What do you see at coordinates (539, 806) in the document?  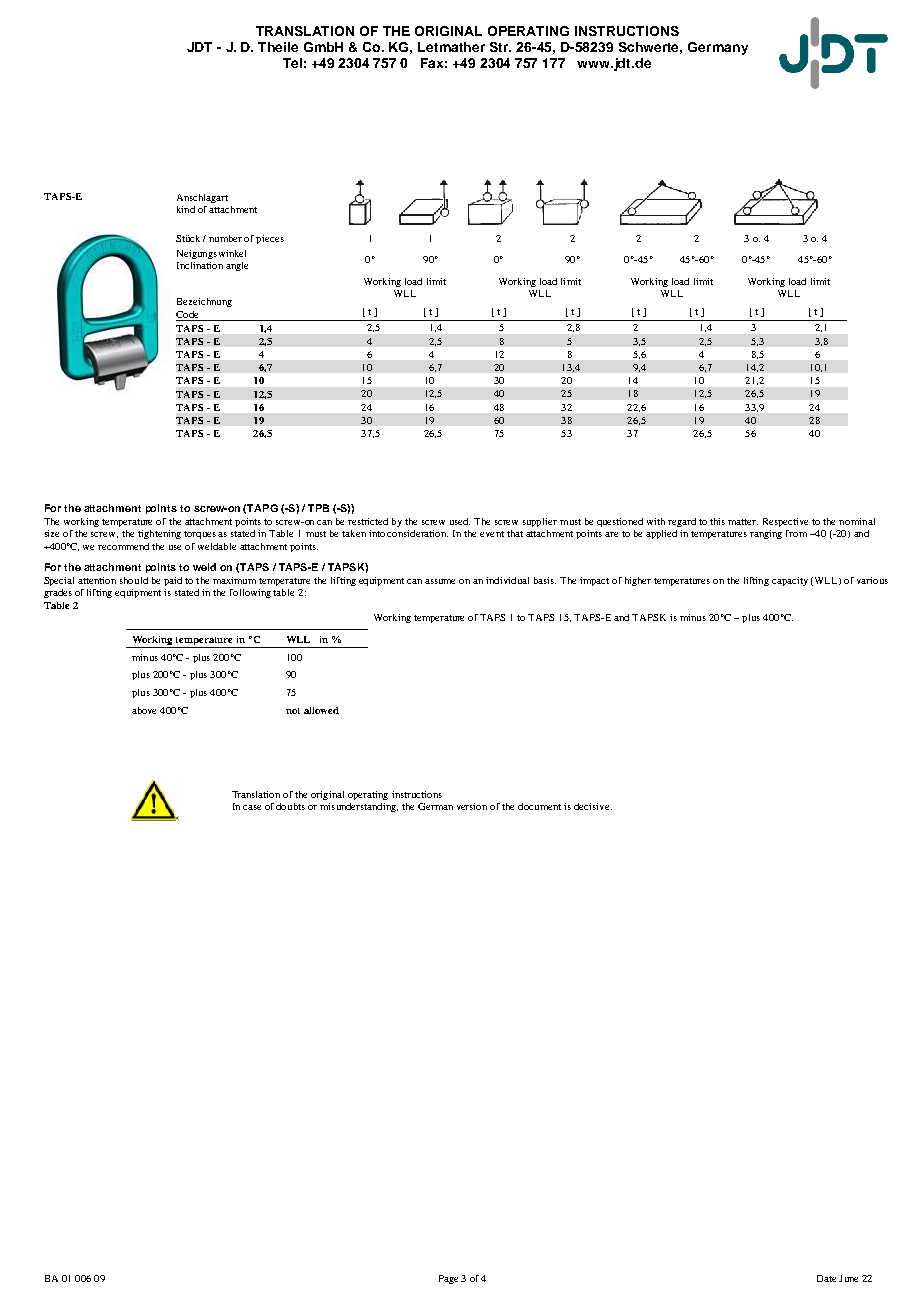 I see `document` at bounding box center [539, 806].
